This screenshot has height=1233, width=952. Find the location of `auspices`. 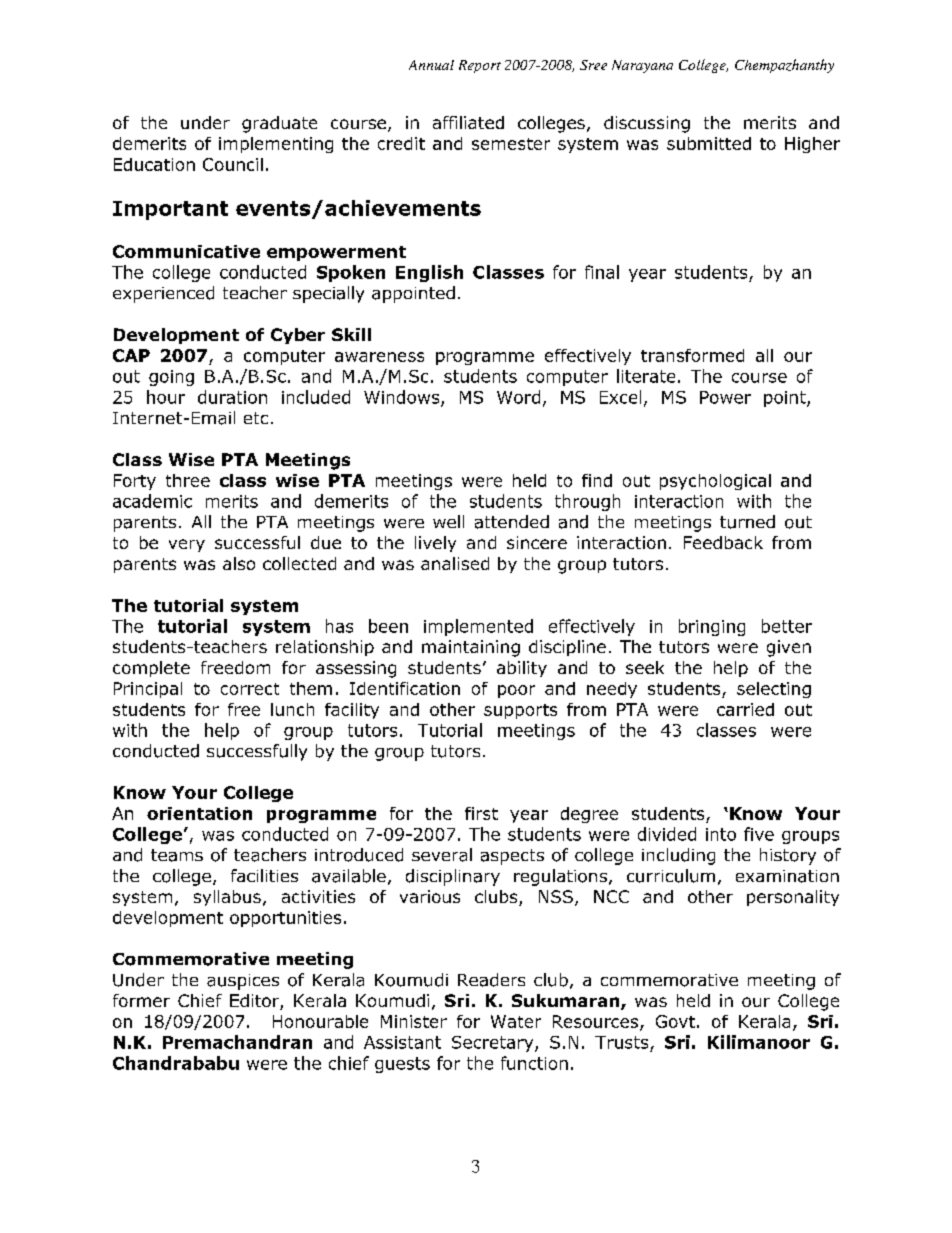

auspices is located at coordinates (243, 982).
